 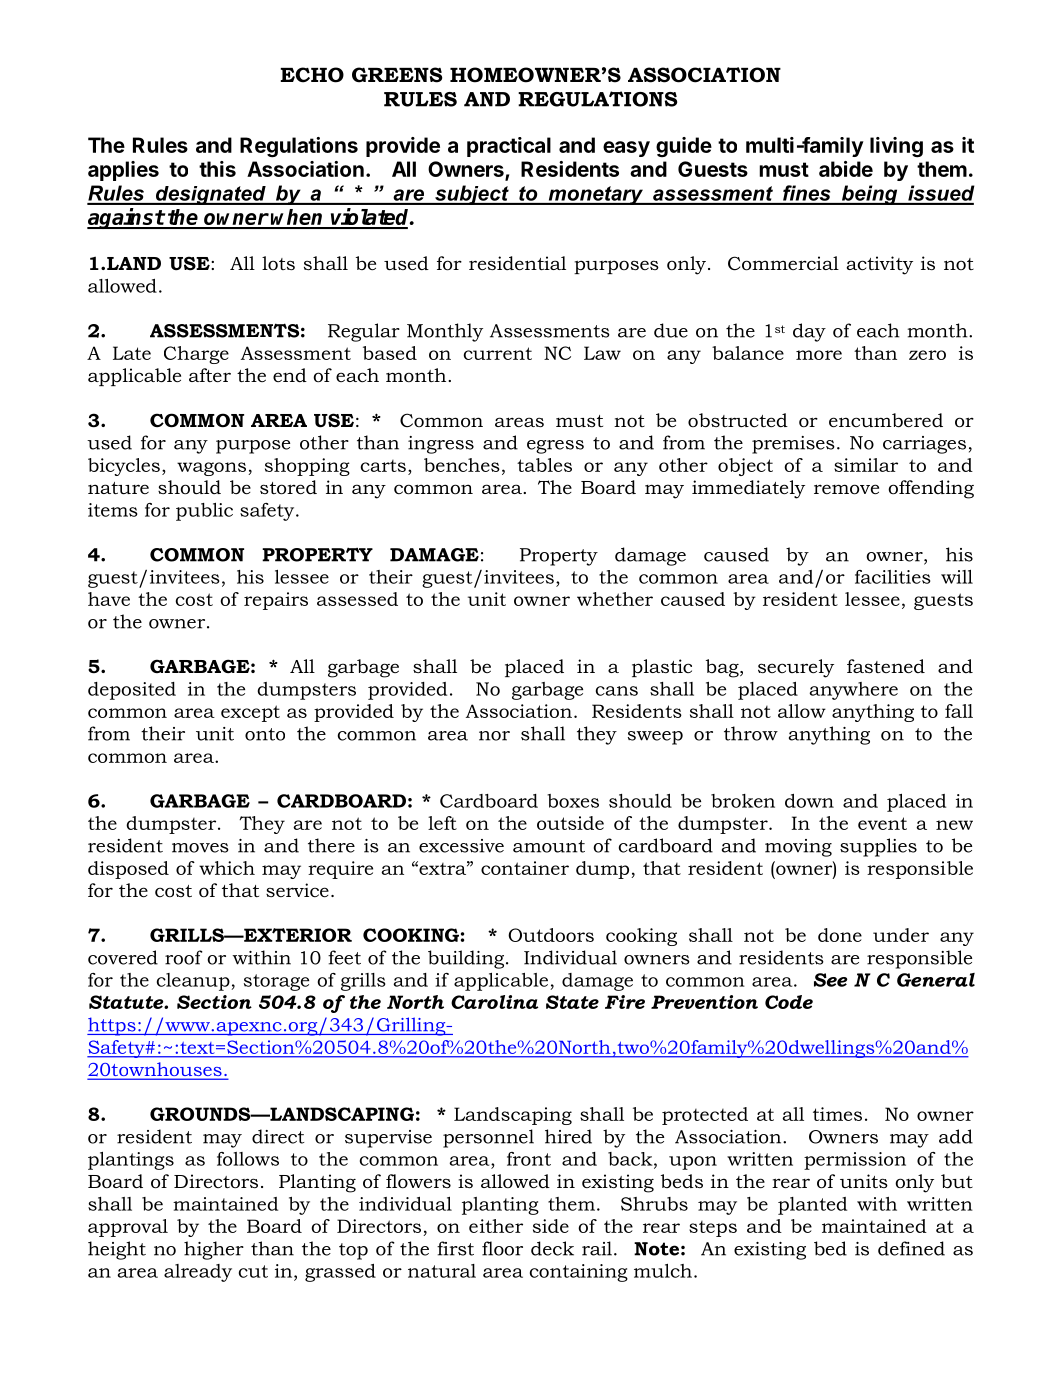 I want to click on roof, so click(x=184, y=957).
